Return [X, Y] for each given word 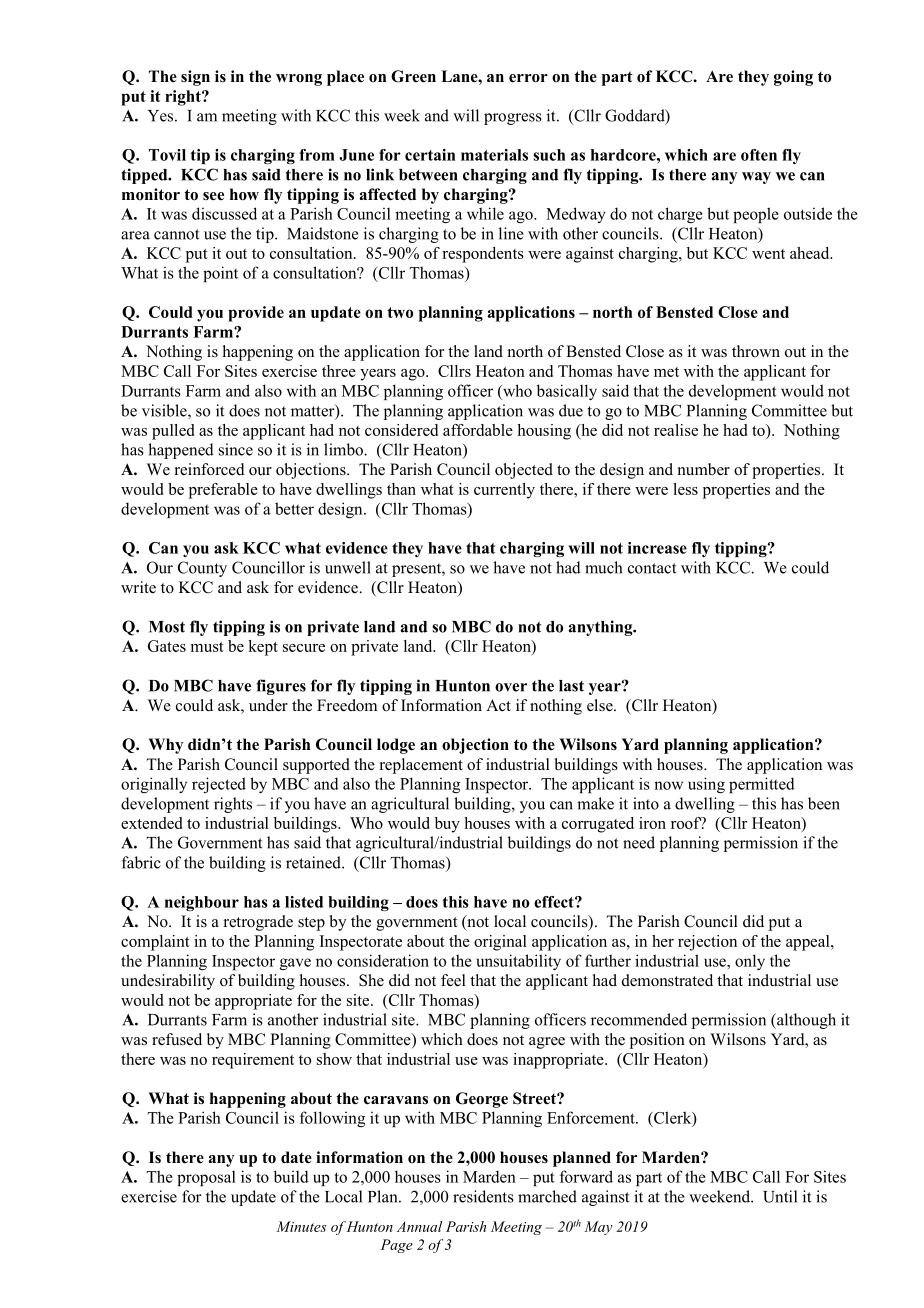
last [571, 686]
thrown [756, 351]
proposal [206, 1178]
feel [453, 980]
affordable [478, 430]
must [207, 647]
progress [513, 119]
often [759, 155]
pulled [173, 432]
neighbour [202, 903]
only [750, 962]
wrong [299, 80]
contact [652, 568]
